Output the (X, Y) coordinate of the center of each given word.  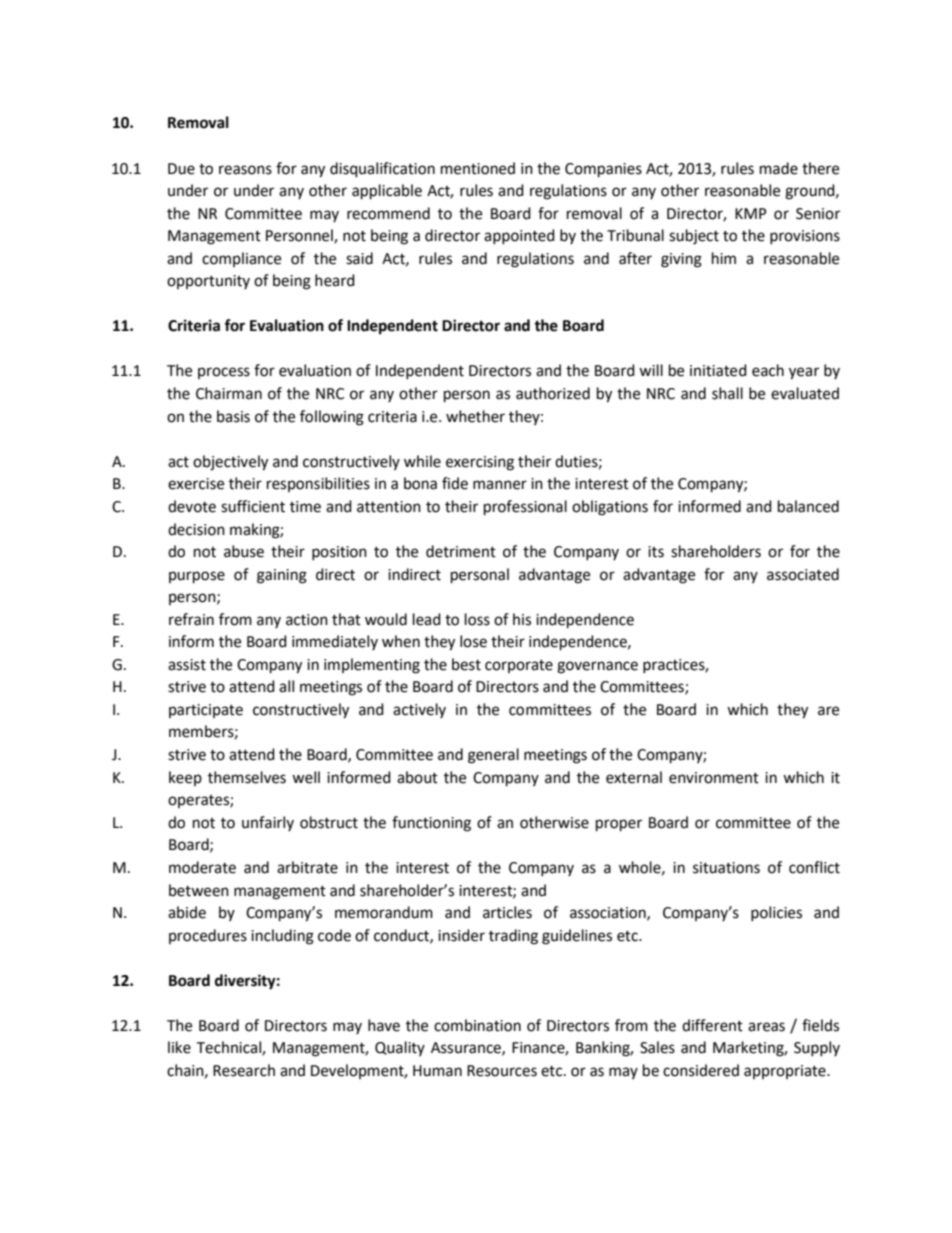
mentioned (478, 168)
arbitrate (307, 867)
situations (726, 868)
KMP (751, 213)
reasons (245, 170)
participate (206, 711)
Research (244, 1070)
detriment (461, 551)
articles (507, 912)
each (768, 370)
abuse (244, 551)
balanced (808, 506)
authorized (553, 393)
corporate (519, 666)
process (224, 373)
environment (714, 778)
